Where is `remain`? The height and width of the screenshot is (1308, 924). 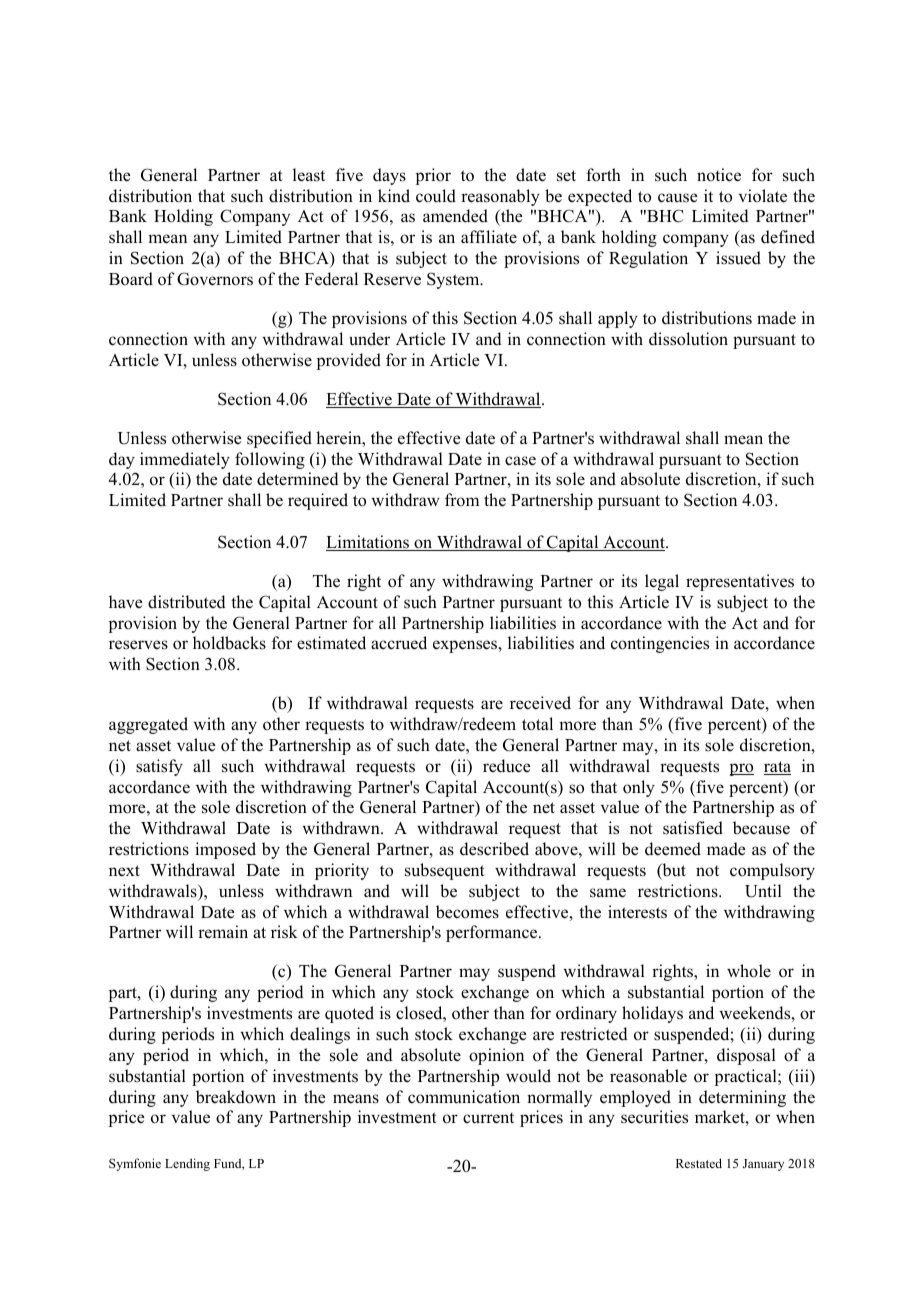 remain is located at coordinates (223, 932).
